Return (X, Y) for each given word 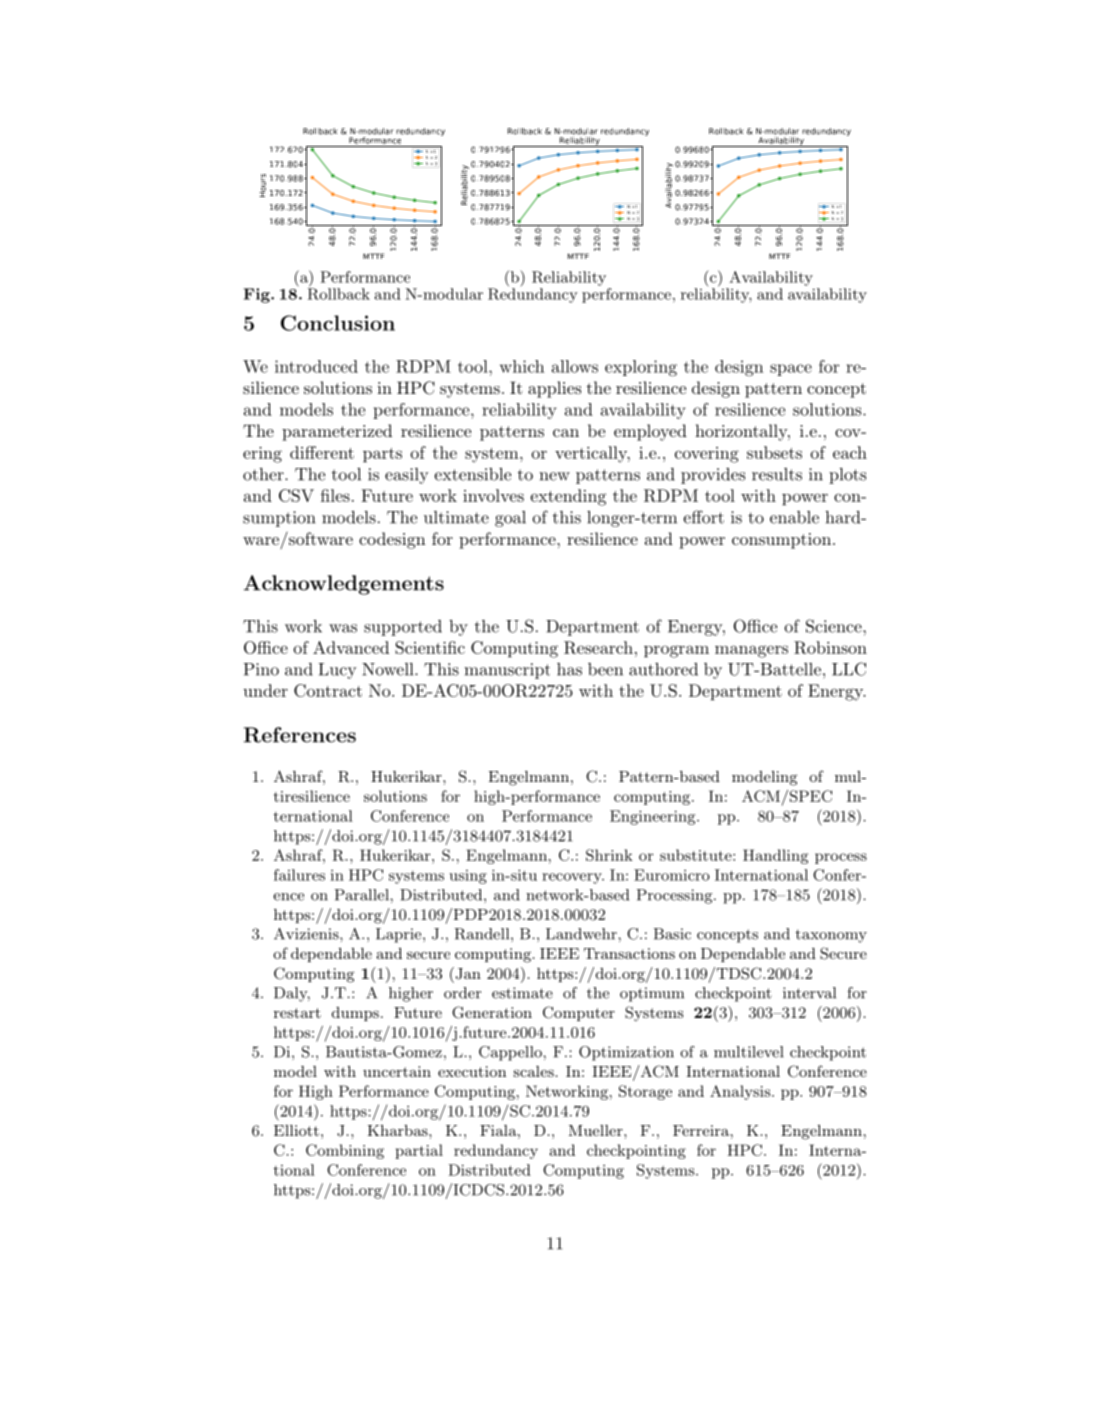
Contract (328, 690)
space (791, 370)
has (569, 669)
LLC (849, 669)
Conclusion (338, 323)
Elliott (296, 1130)
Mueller (597, 1130)
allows (575, 366)
